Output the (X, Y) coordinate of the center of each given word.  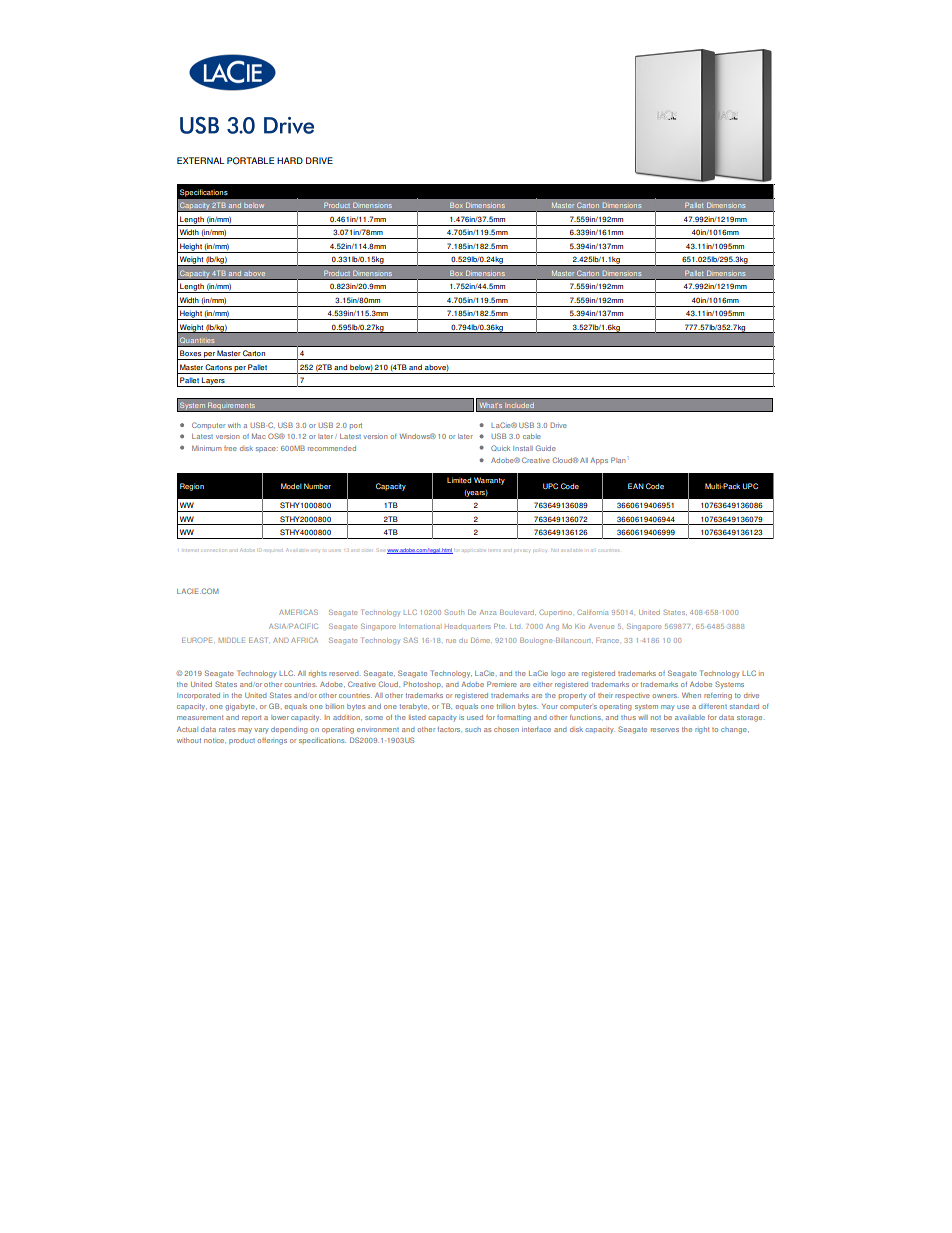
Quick (500, 448)
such (473, 729)
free (230, 448)
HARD (290, 160)
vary (261, 731)
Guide (546, 448)
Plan (618, 460)
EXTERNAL (200, 160)
